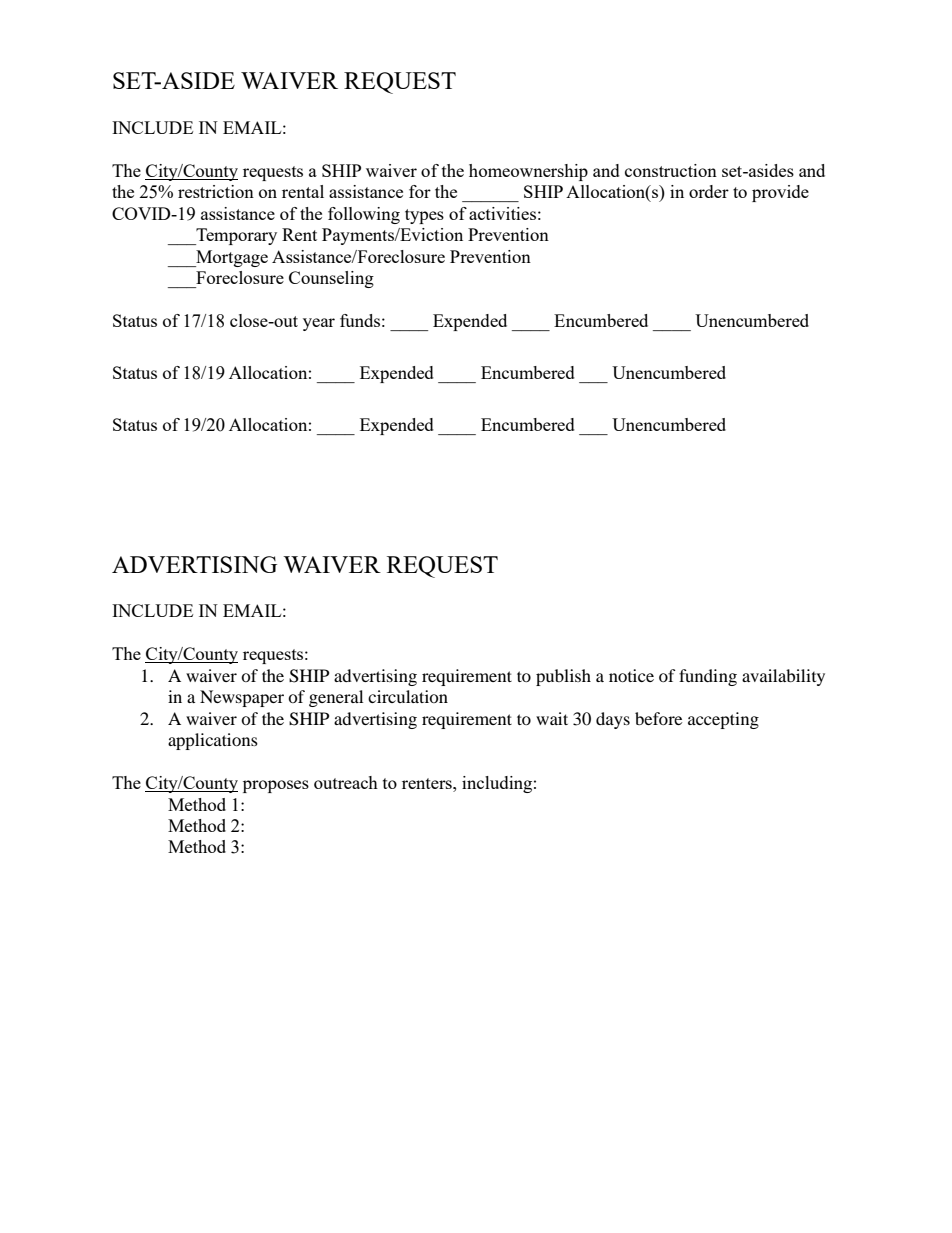  Describe the element at coordinates (563, 677) in the document. I see `publish` at that location.
